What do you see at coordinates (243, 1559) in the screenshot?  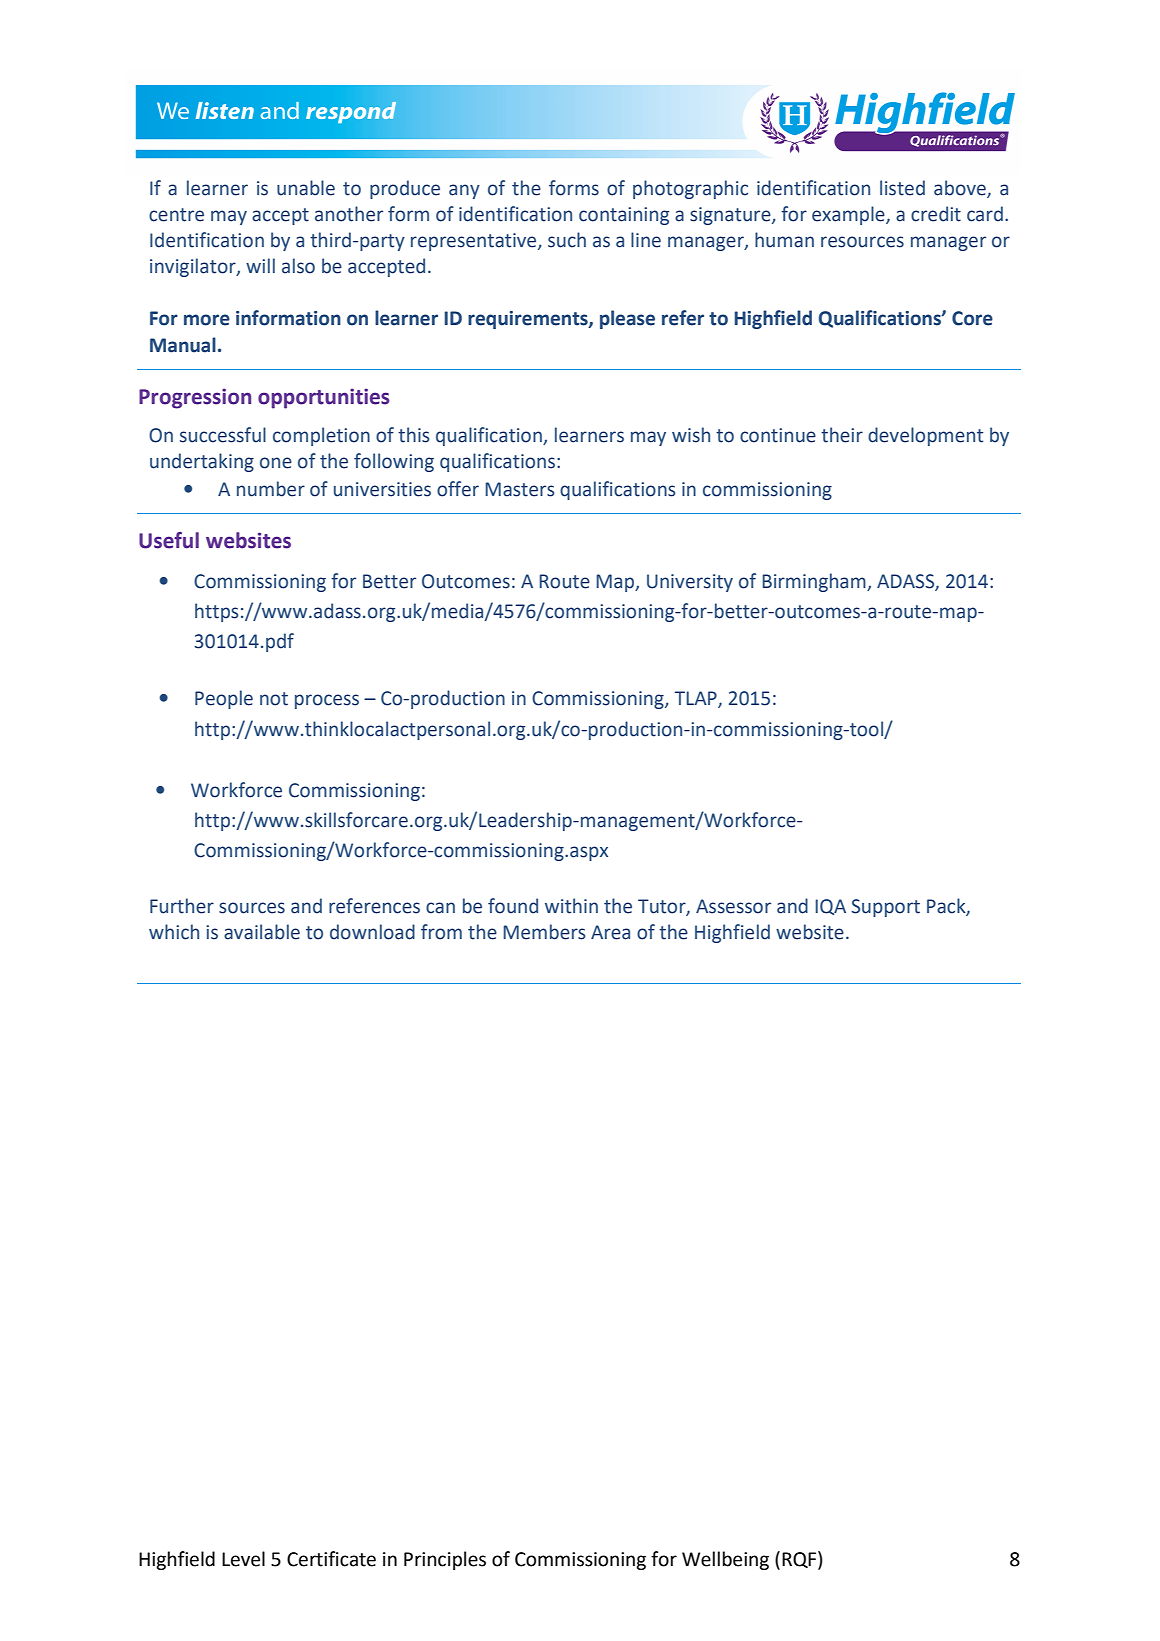 I see `Level` at bounding box center [243, 1559].
